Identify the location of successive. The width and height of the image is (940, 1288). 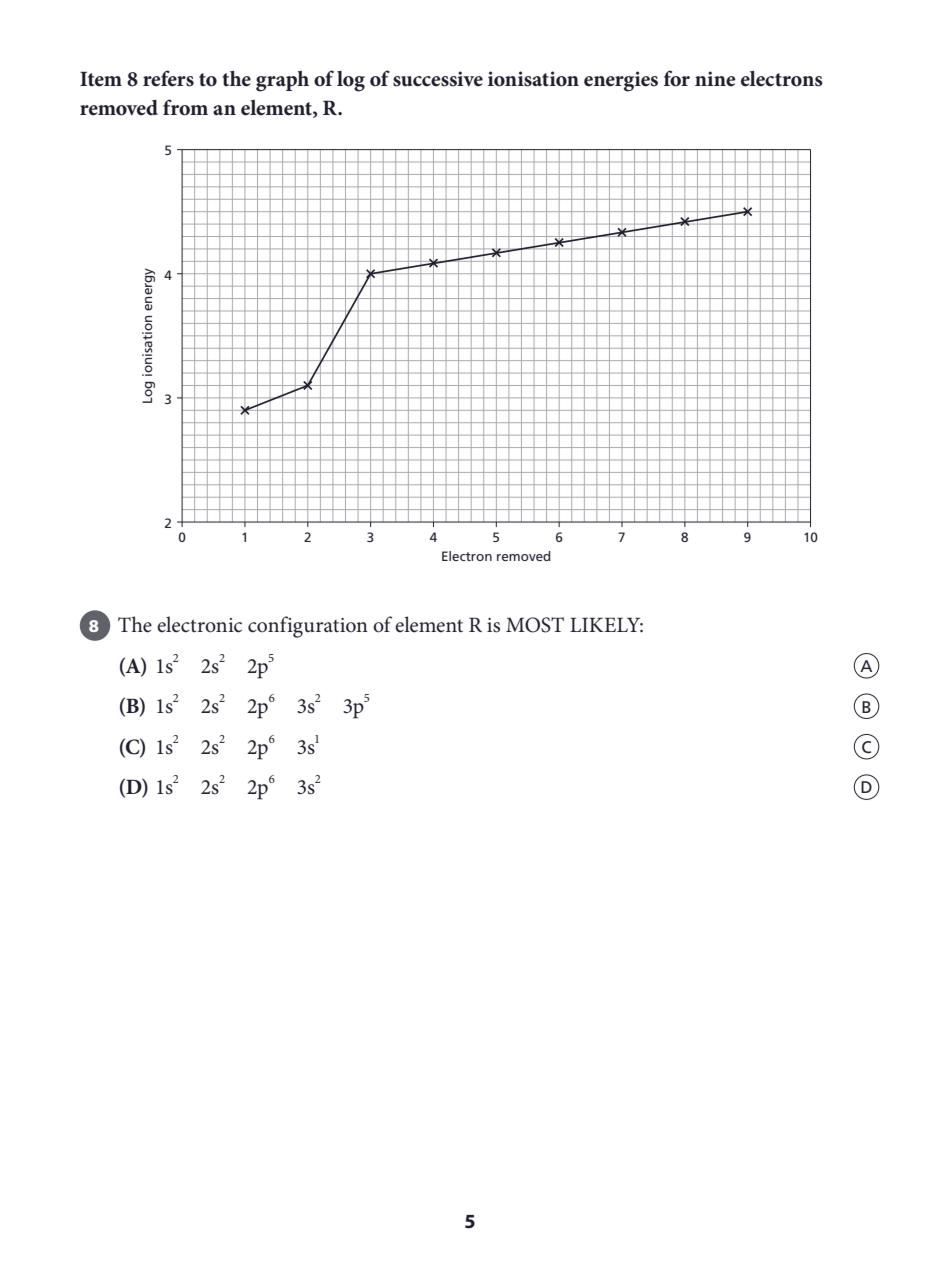
(438, 79).
